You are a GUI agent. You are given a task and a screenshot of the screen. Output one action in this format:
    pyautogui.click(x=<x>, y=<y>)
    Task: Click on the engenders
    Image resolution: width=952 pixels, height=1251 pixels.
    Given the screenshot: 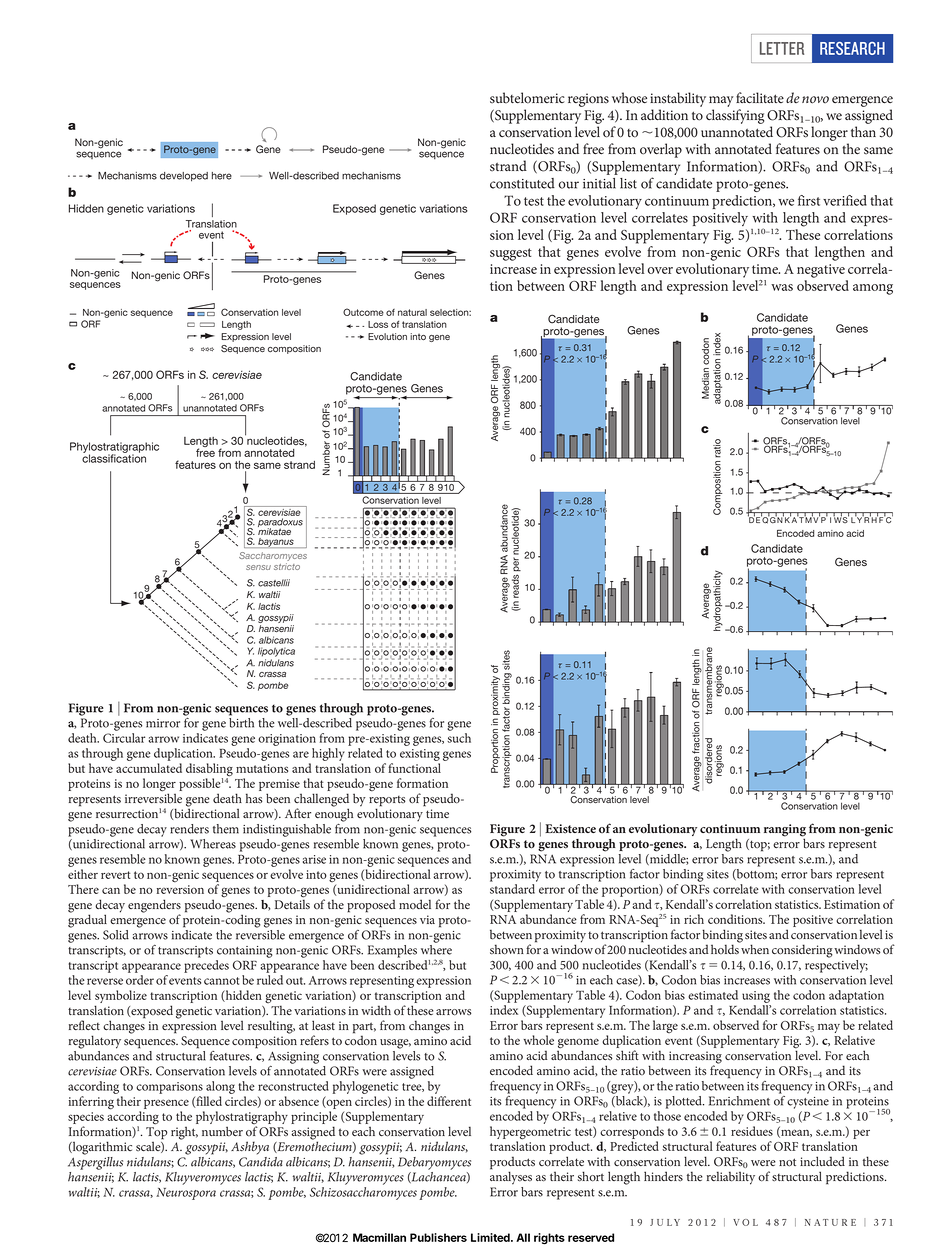 What is the action you would take?
    pyautogui.click(x=154, y=907)
